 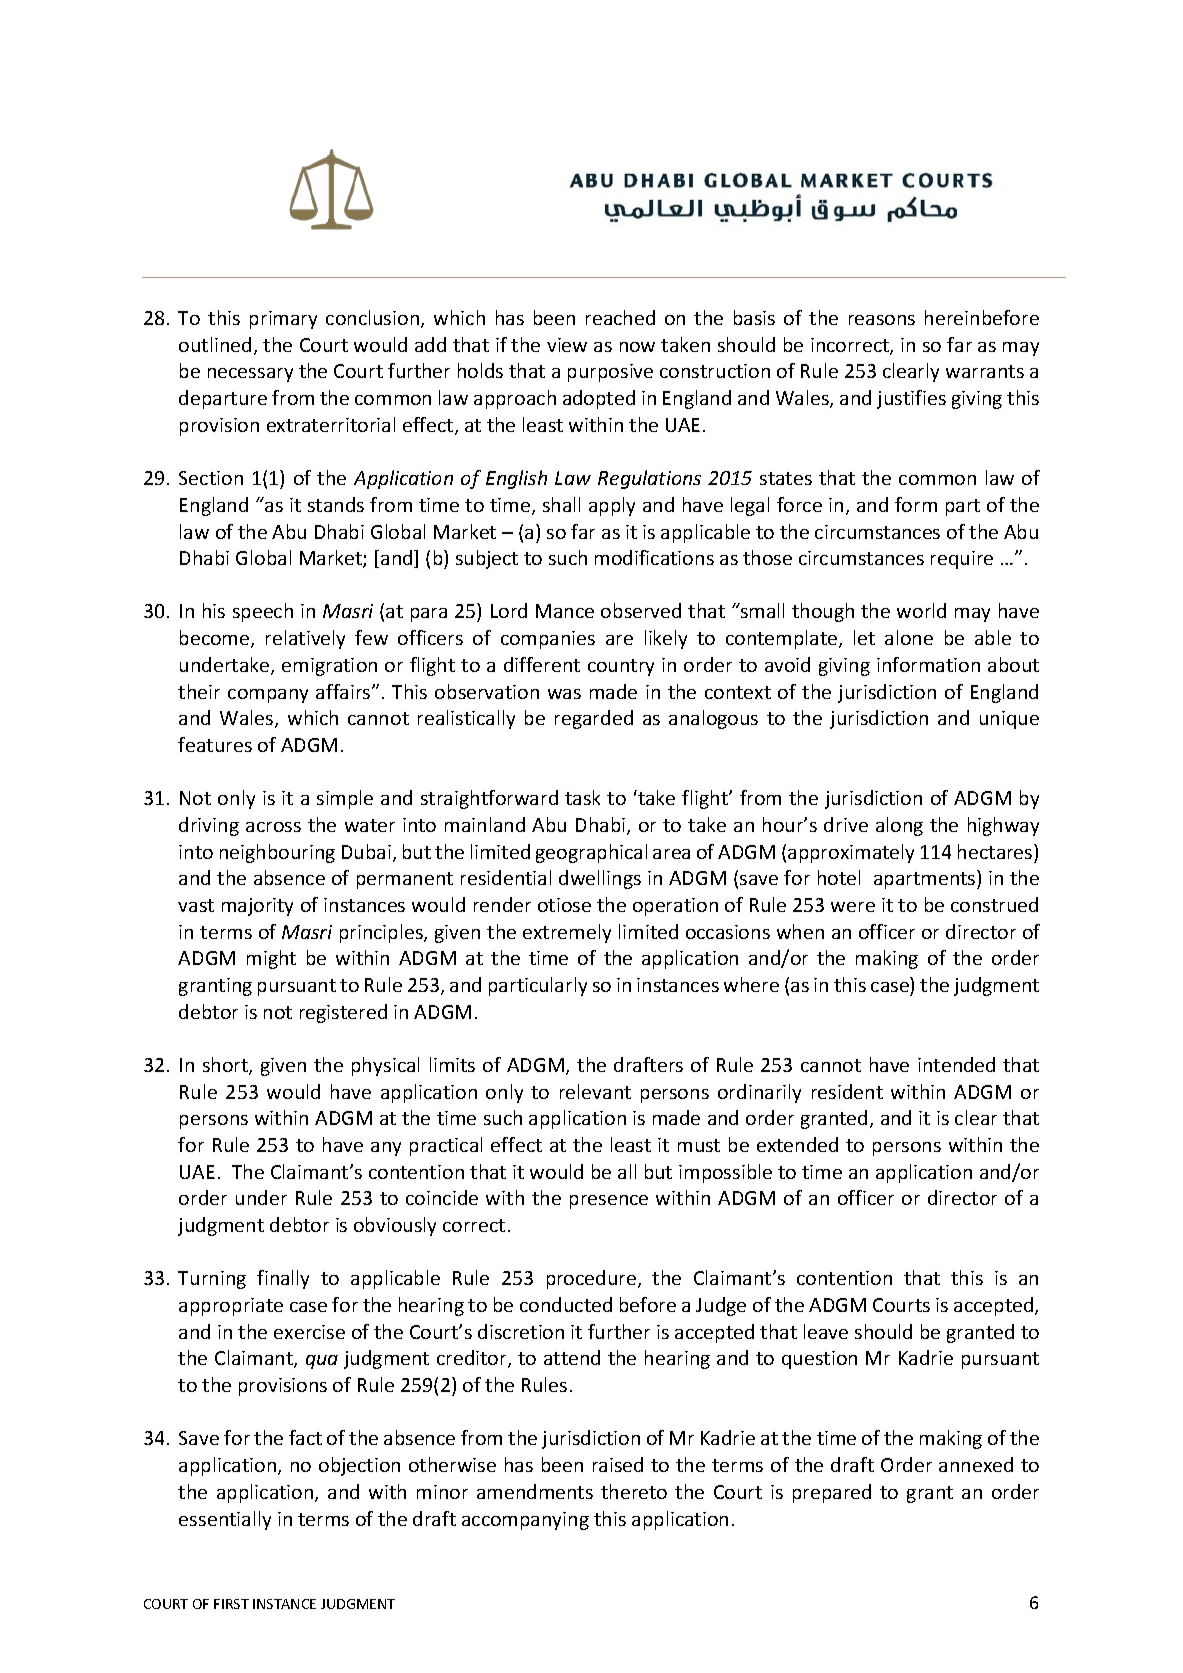 What do you see at coordinates (853, 907) in the image?
I see `were` at bounding box center [853, 907].
